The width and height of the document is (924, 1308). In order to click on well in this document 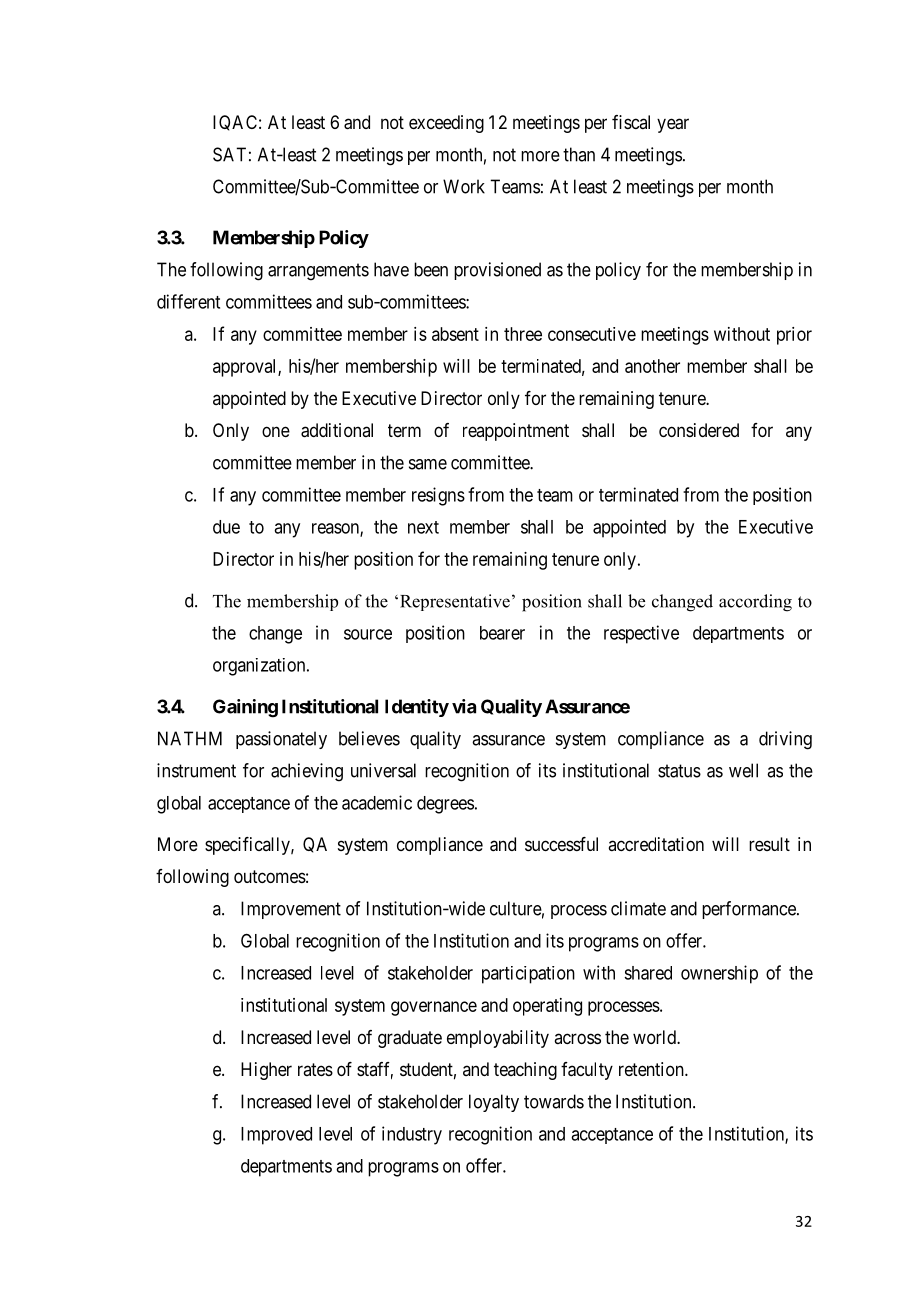, I will do `click(743, 770)`.
